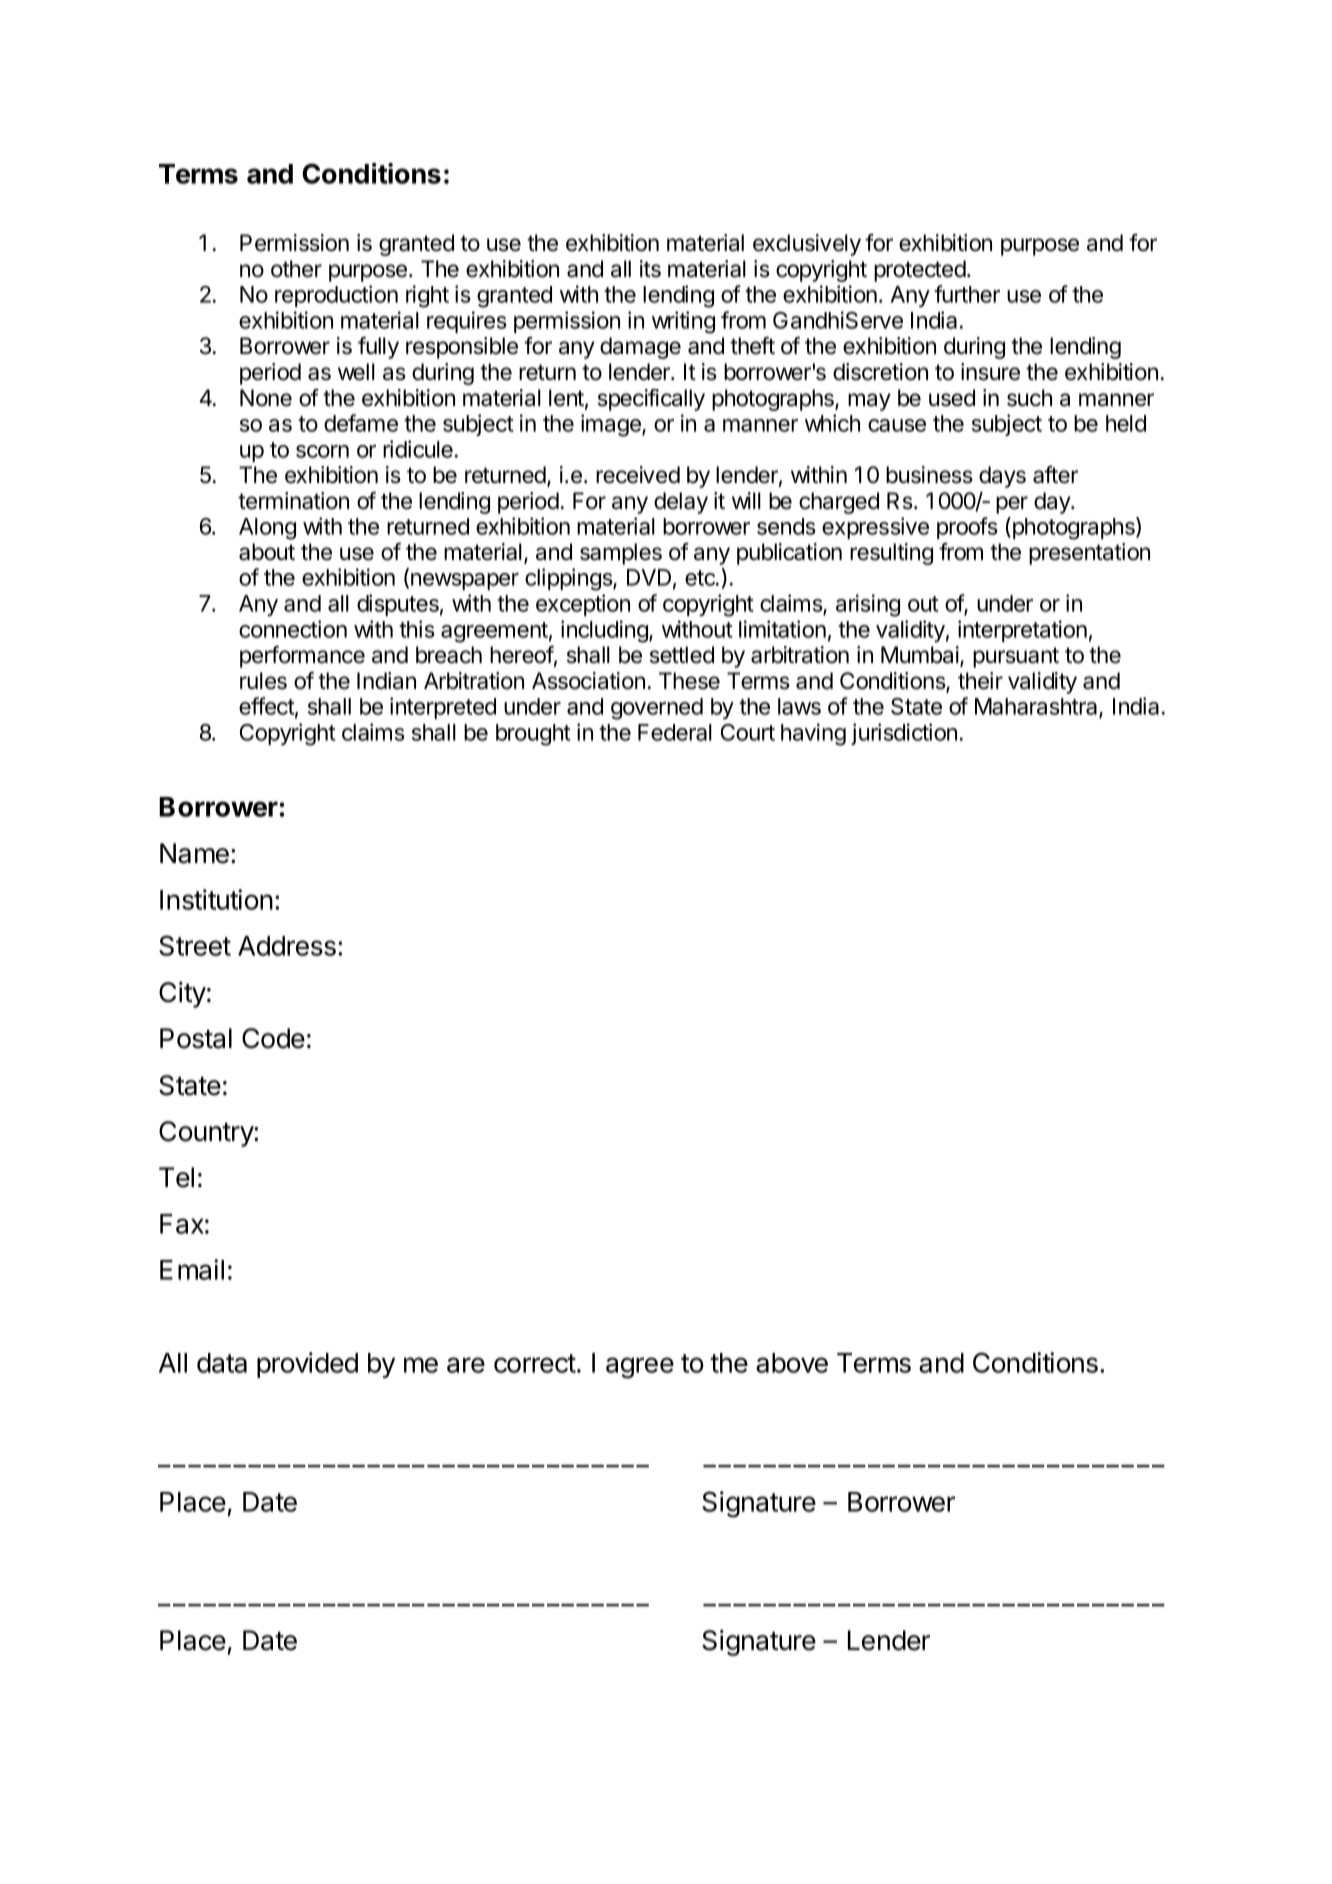 The height and width of the screenshot is (1884, 1332). Describe the element at coordinates (535, 1363) in the screenshot. I see `correct` at that location.
